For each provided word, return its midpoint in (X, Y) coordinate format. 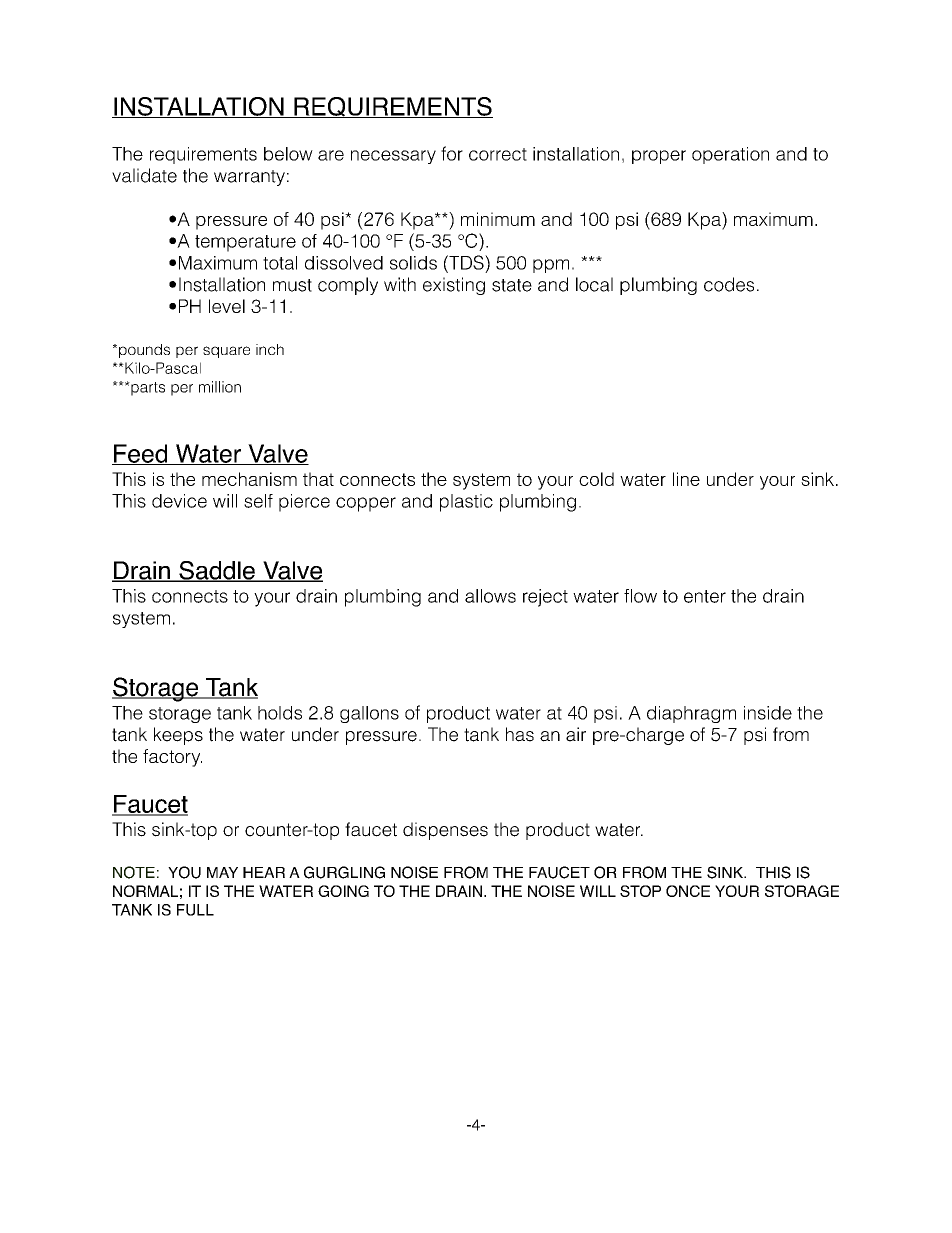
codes (729, 284)
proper (659, 157)
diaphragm (691, 714)
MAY (222, 872)
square (226, 352)
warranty (249, 178)
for (452, 153)
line (686, 479)
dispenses (445, 831)
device (179, 501)
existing (454, 286)
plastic (466, 503)
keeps (178, 736)
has (520, 734)
